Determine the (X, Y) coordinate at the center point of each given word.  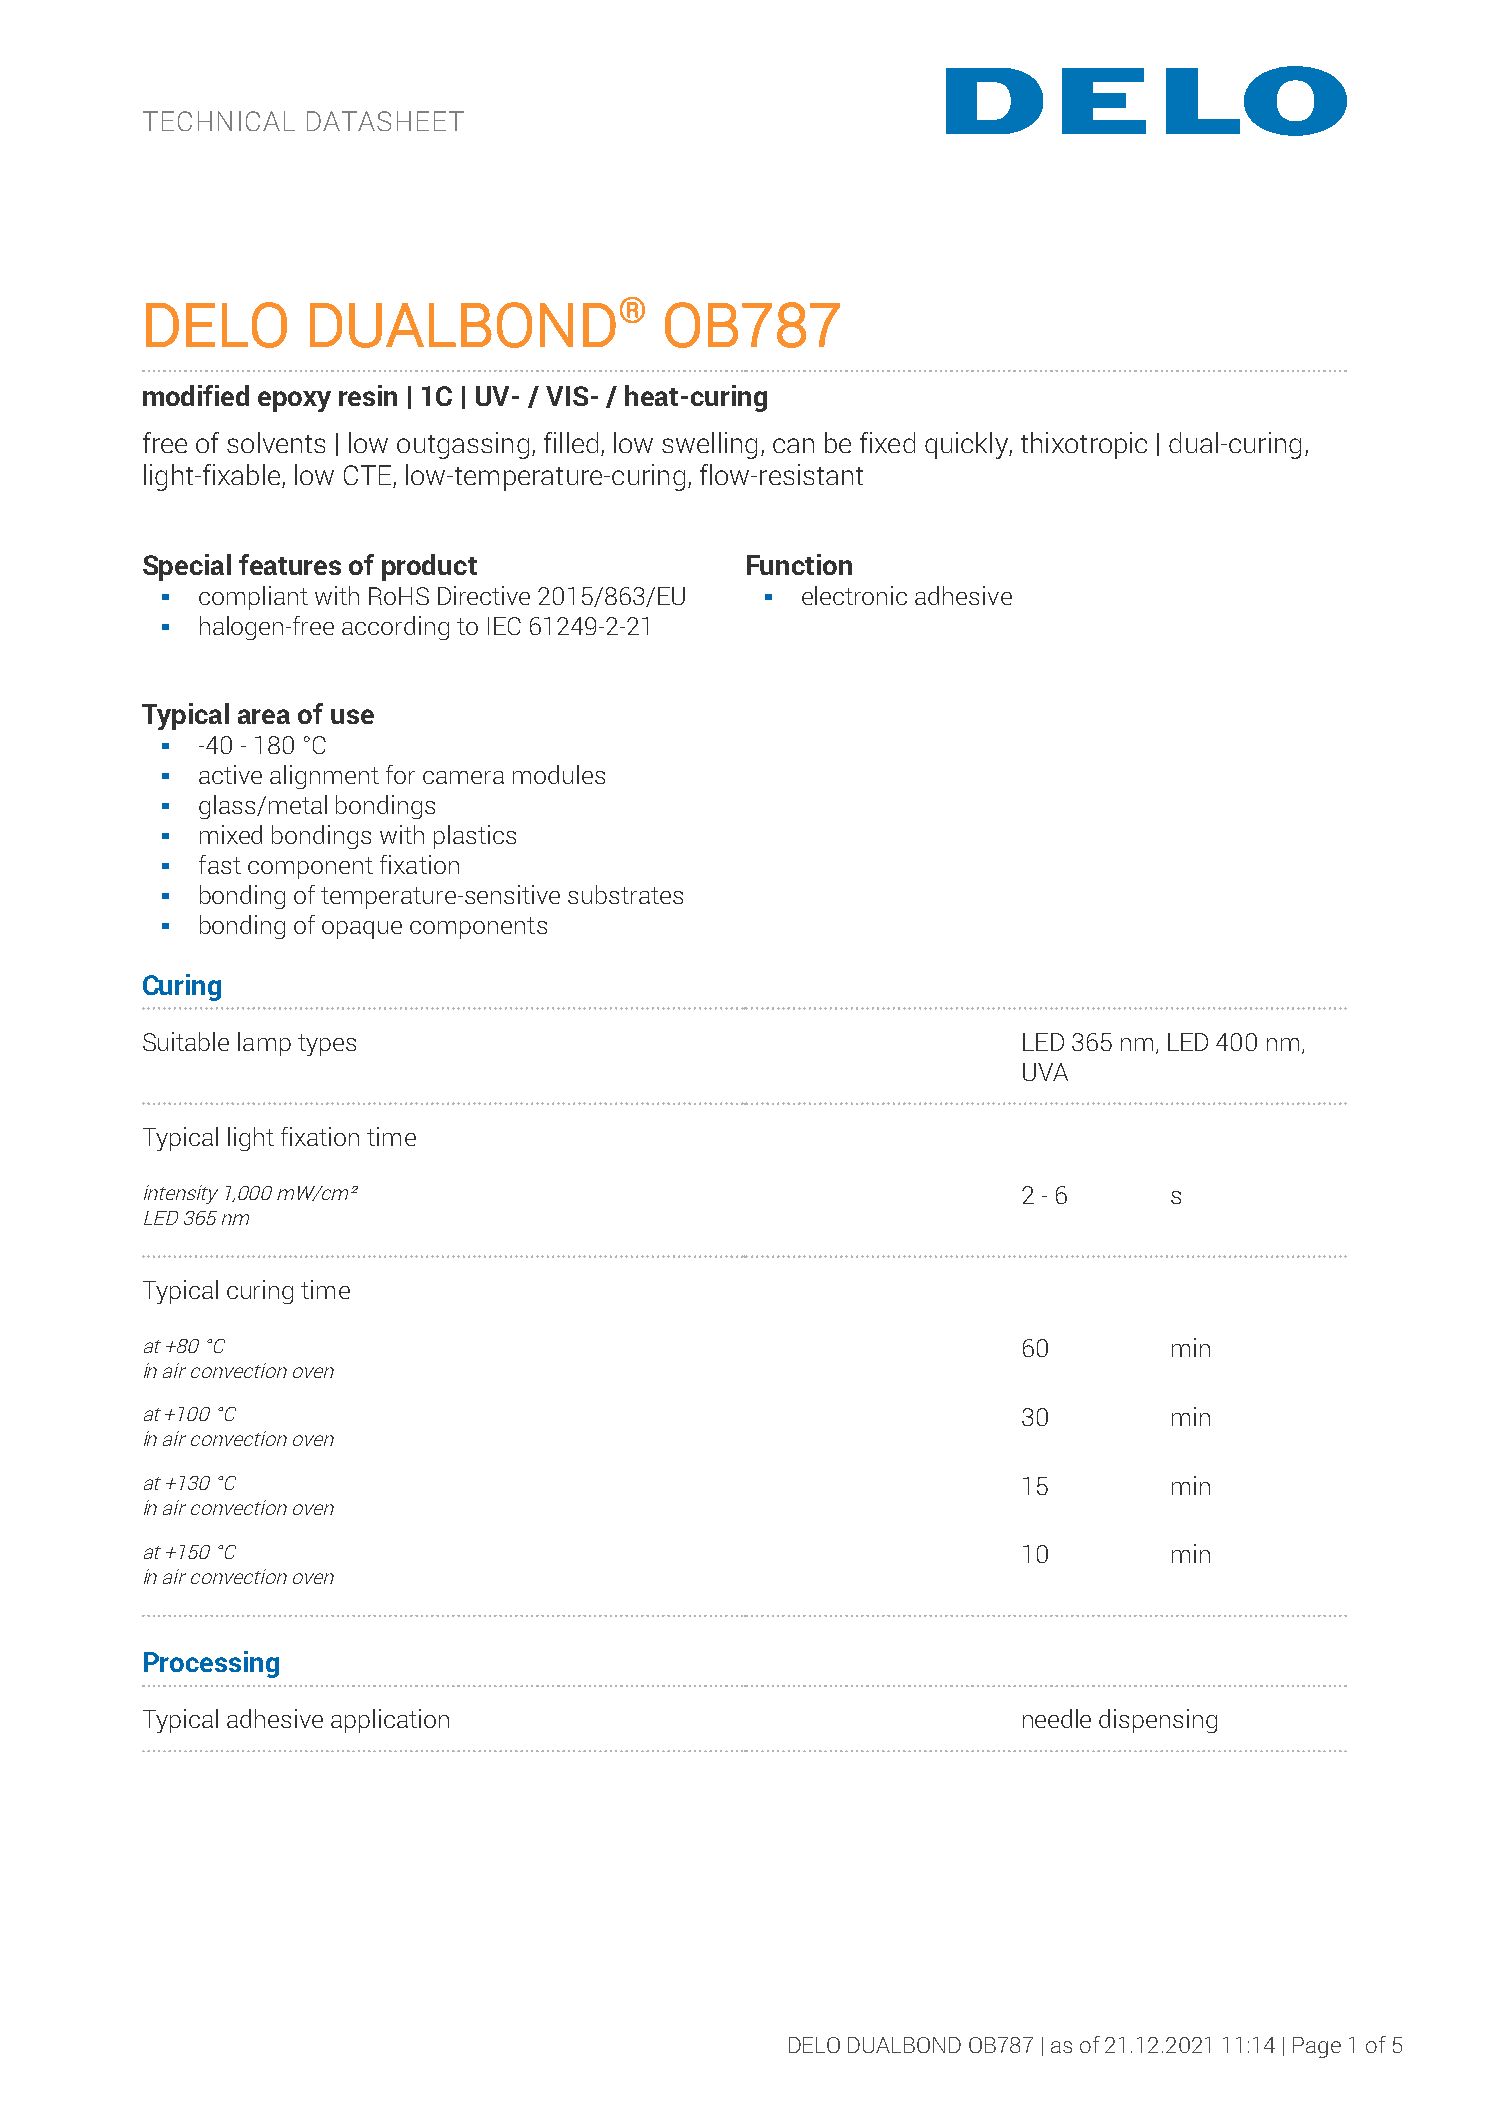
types (327, 1045)
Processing (211, 1664)
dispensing (1158, 1721)
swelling (709, 445)
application (390, 1721)
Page (1317, 2047)
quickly (967, 445)
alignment (324, 777)
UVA (1045, 1072)
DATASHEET (385, 121)
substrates (625, 894)
